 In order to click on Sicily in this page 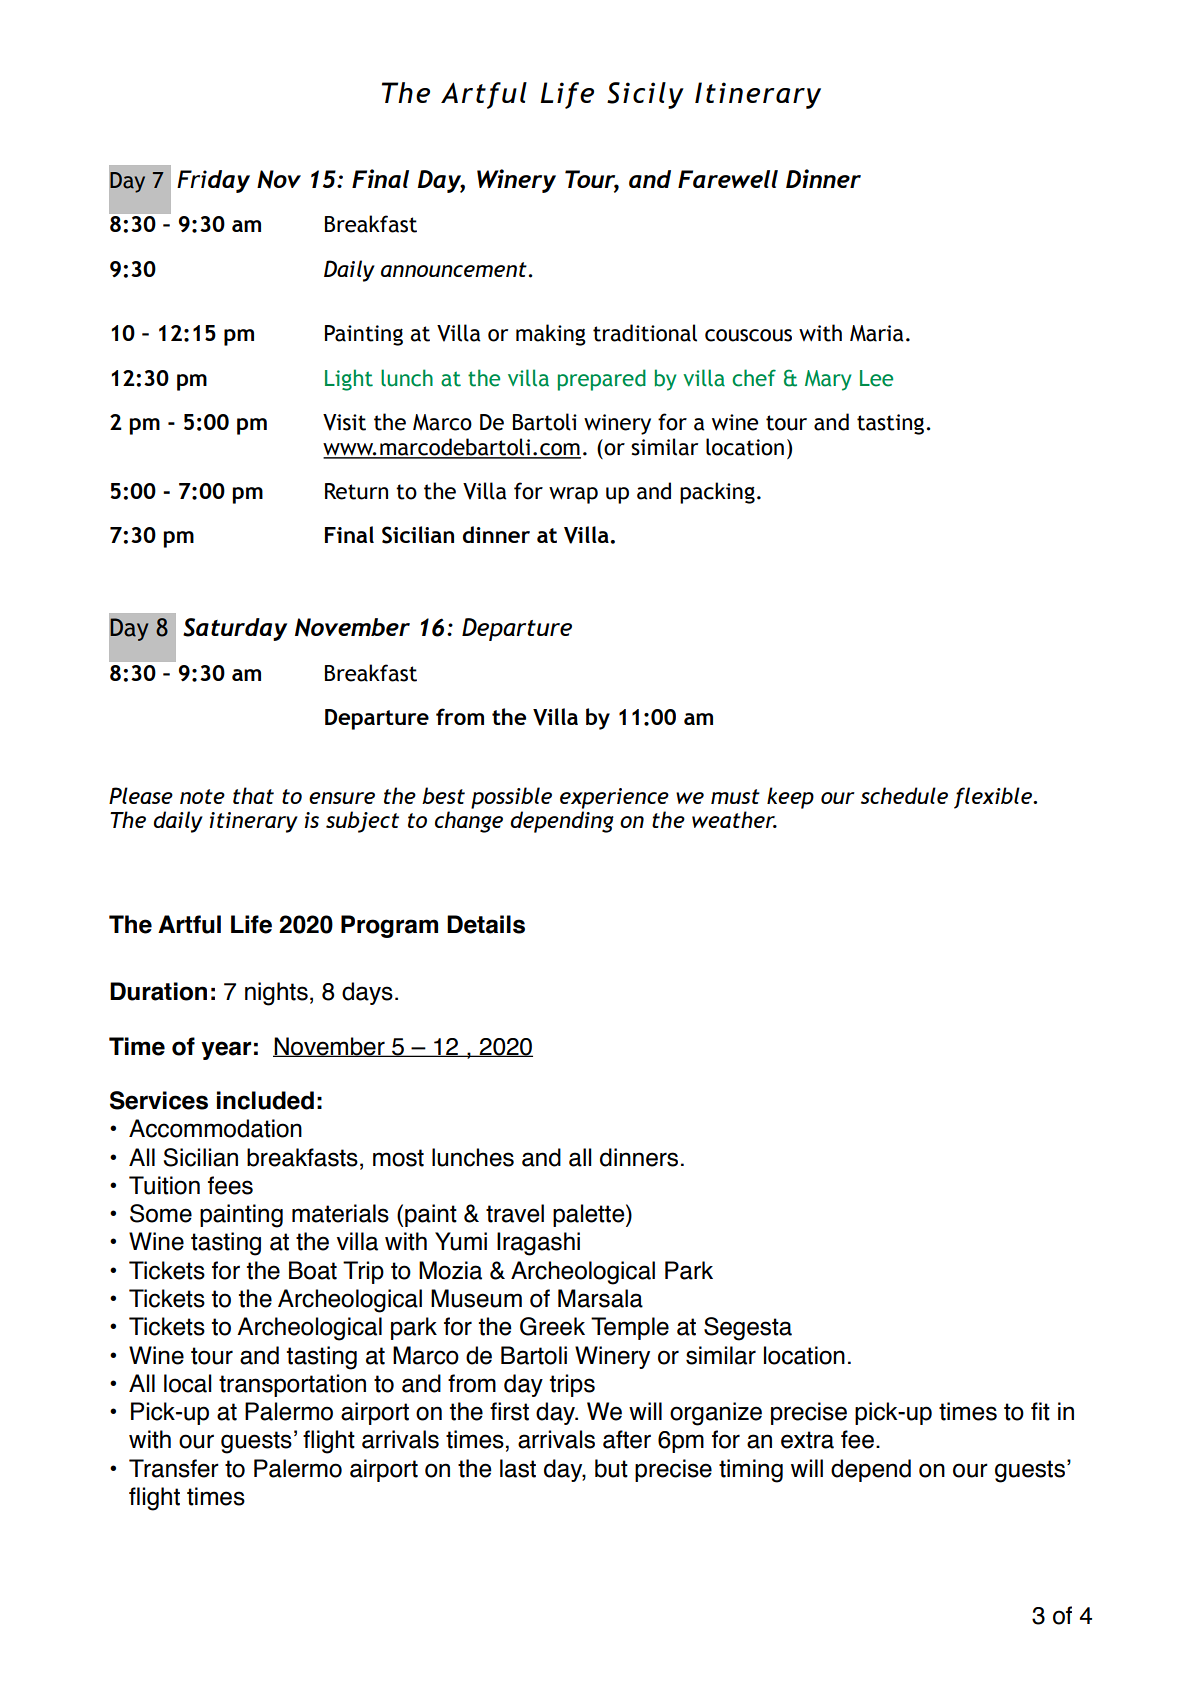, I will do `click(645, 95)`.
